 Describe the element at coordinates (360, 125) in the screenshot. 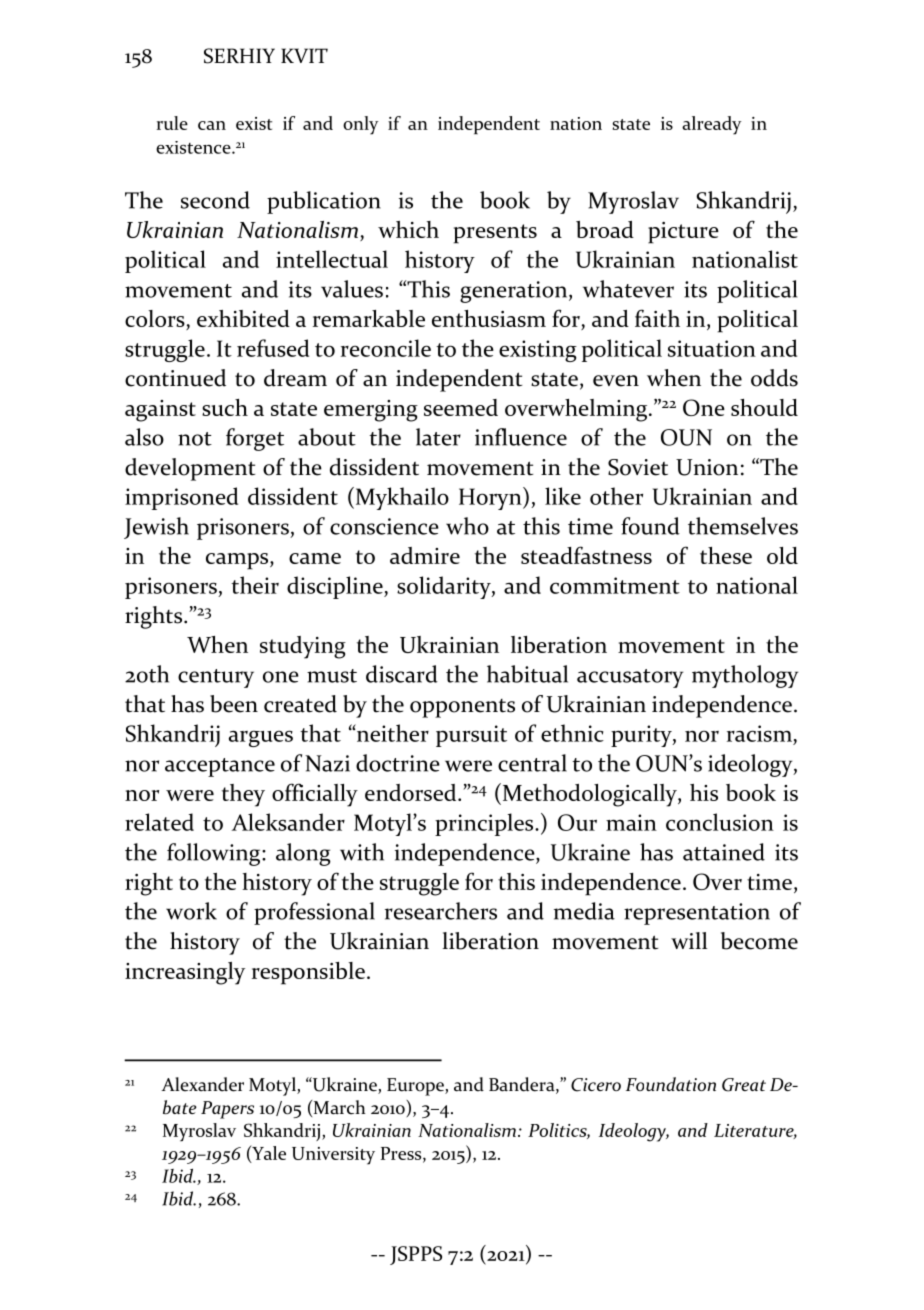

I see `only` at that location.
